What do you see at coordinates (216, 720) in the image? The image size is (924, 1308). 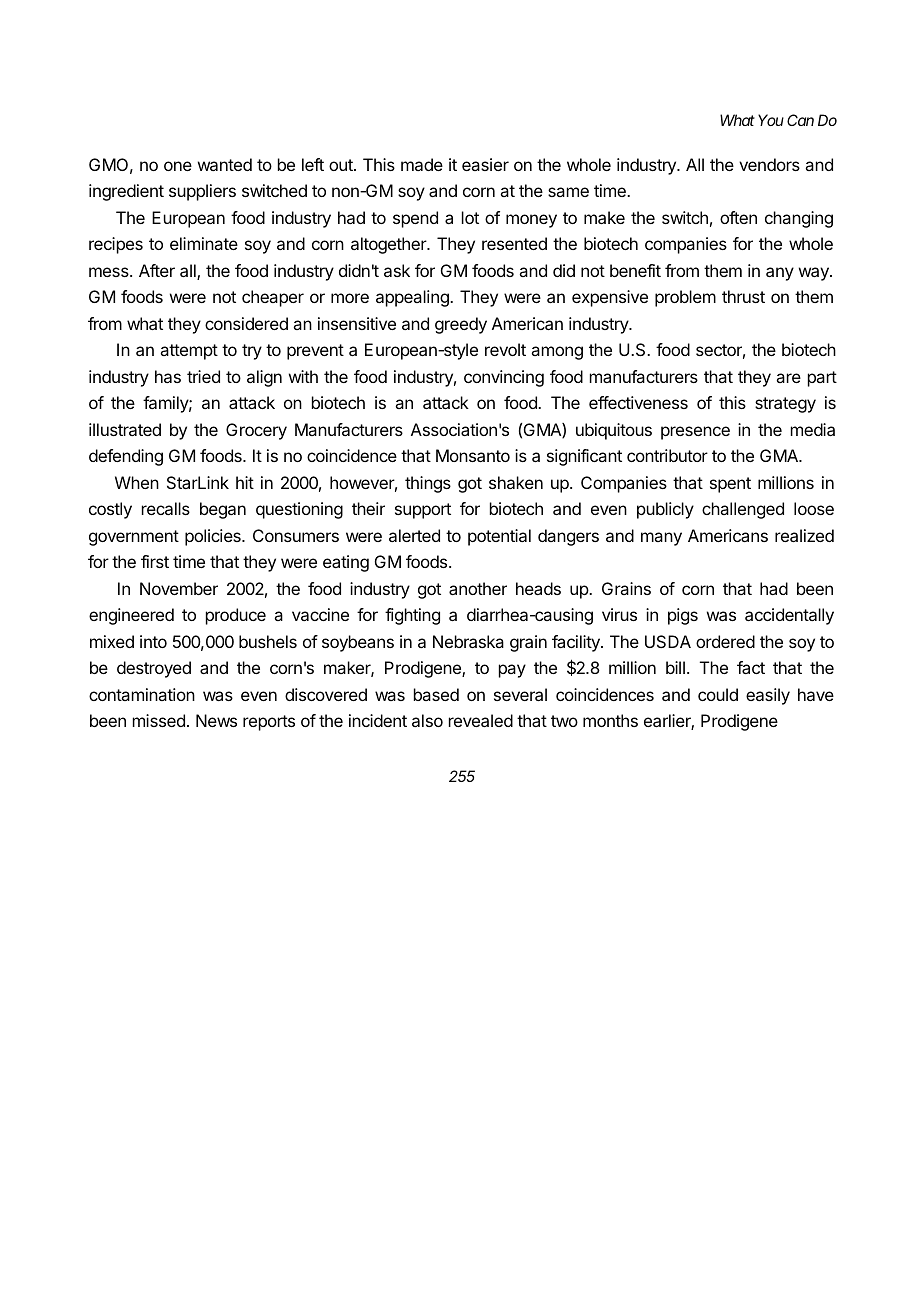 I see `News` at bounding box center [216, 720].
